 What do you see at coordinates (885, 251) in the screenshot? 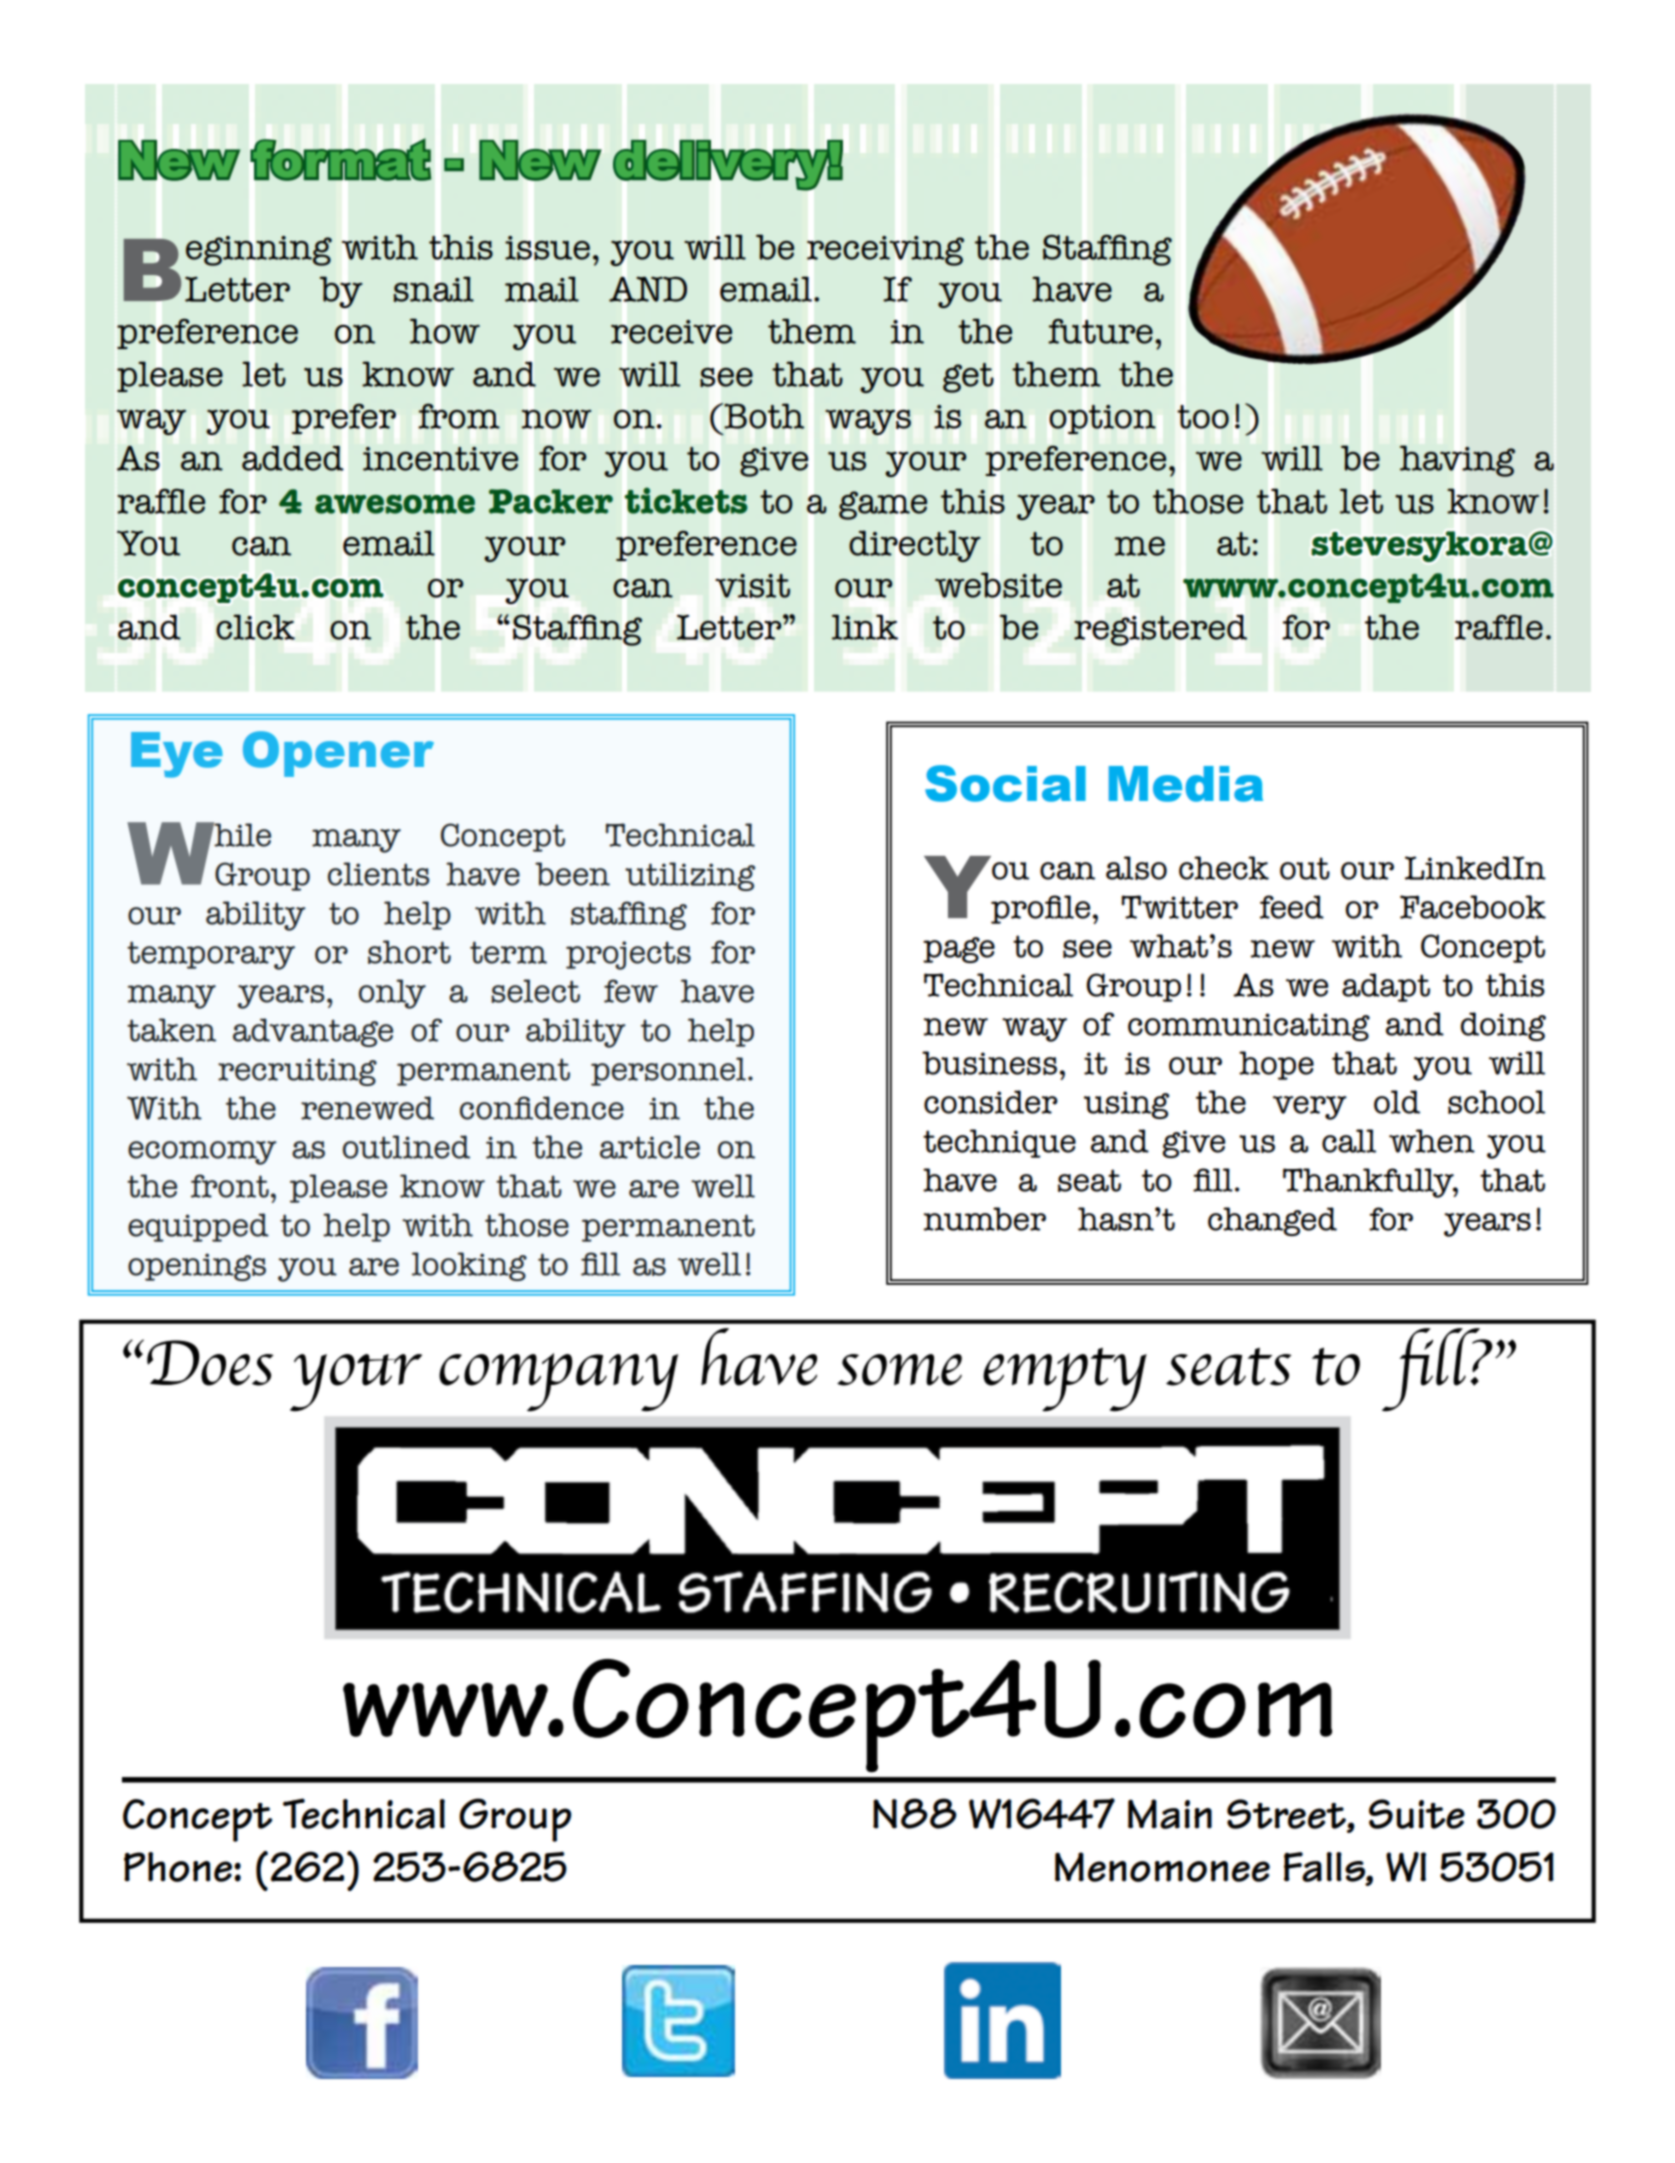
I see `receiving` at bounding box center [885, 251].
